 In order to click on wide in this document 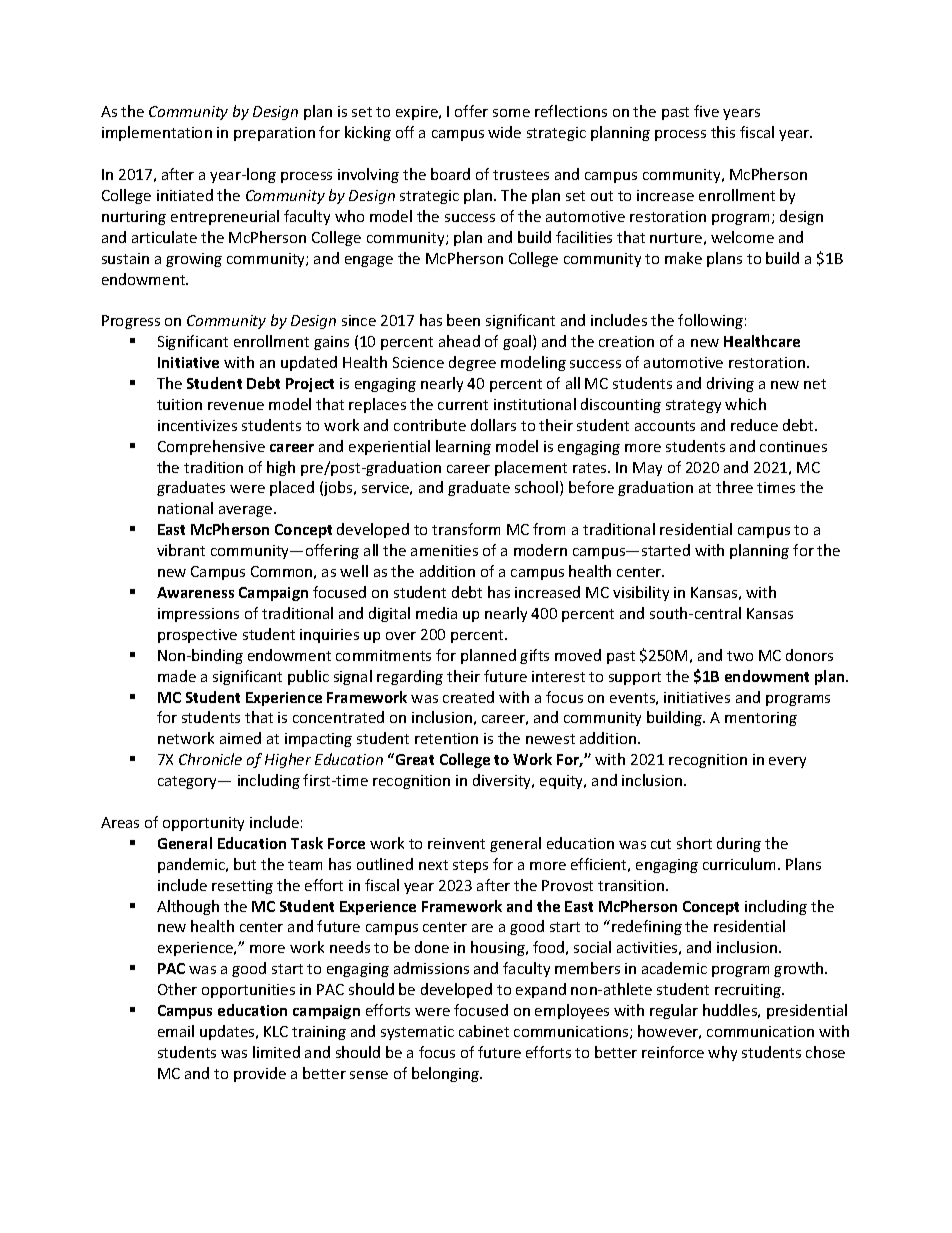, I will do `click(504, 132)`.
